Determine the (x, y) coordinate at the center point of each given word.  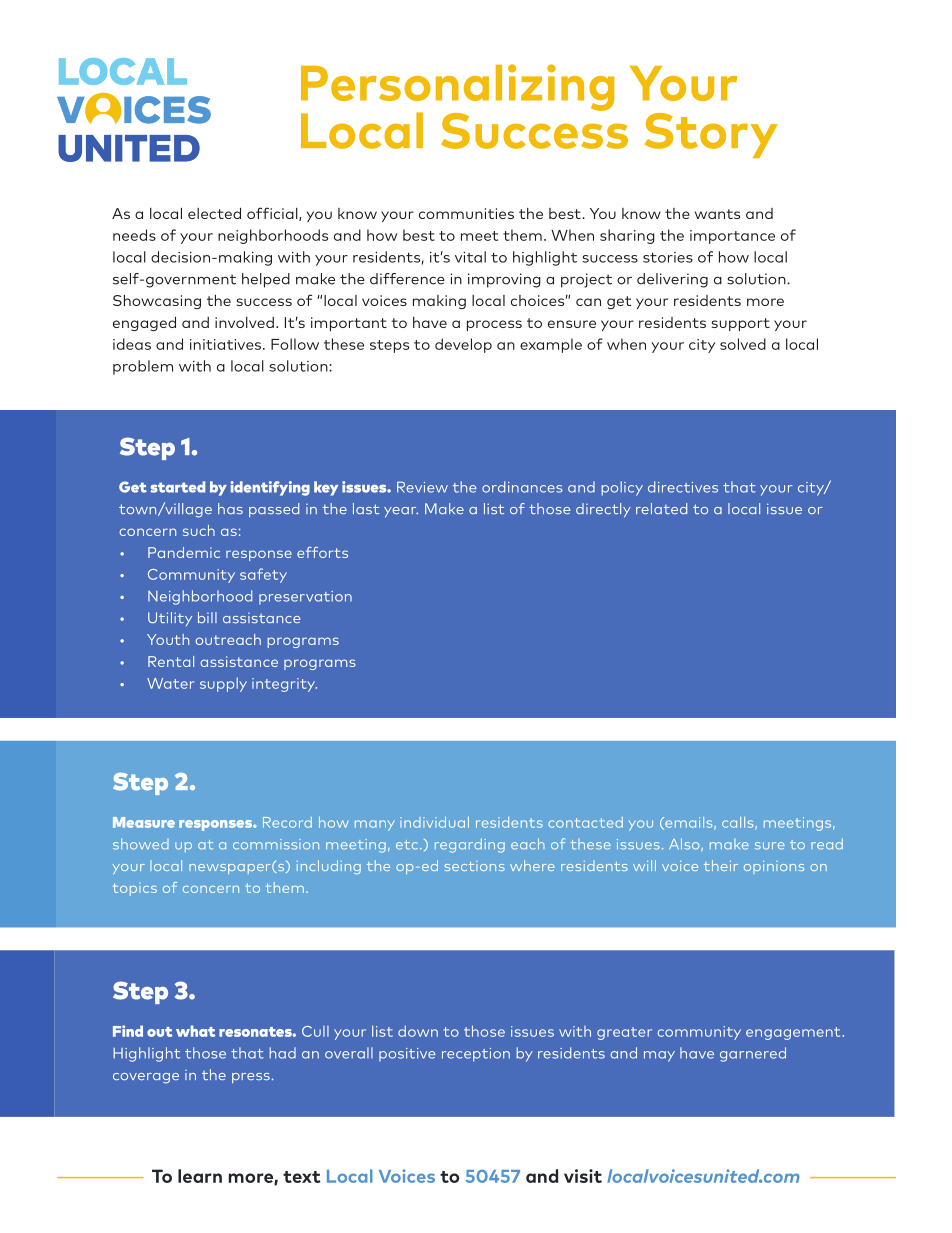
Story (711, 135)
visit (583, 1176)
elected (214, 213)
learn (200, 1176)
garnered (753, 1054)
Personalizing (457, 88)
